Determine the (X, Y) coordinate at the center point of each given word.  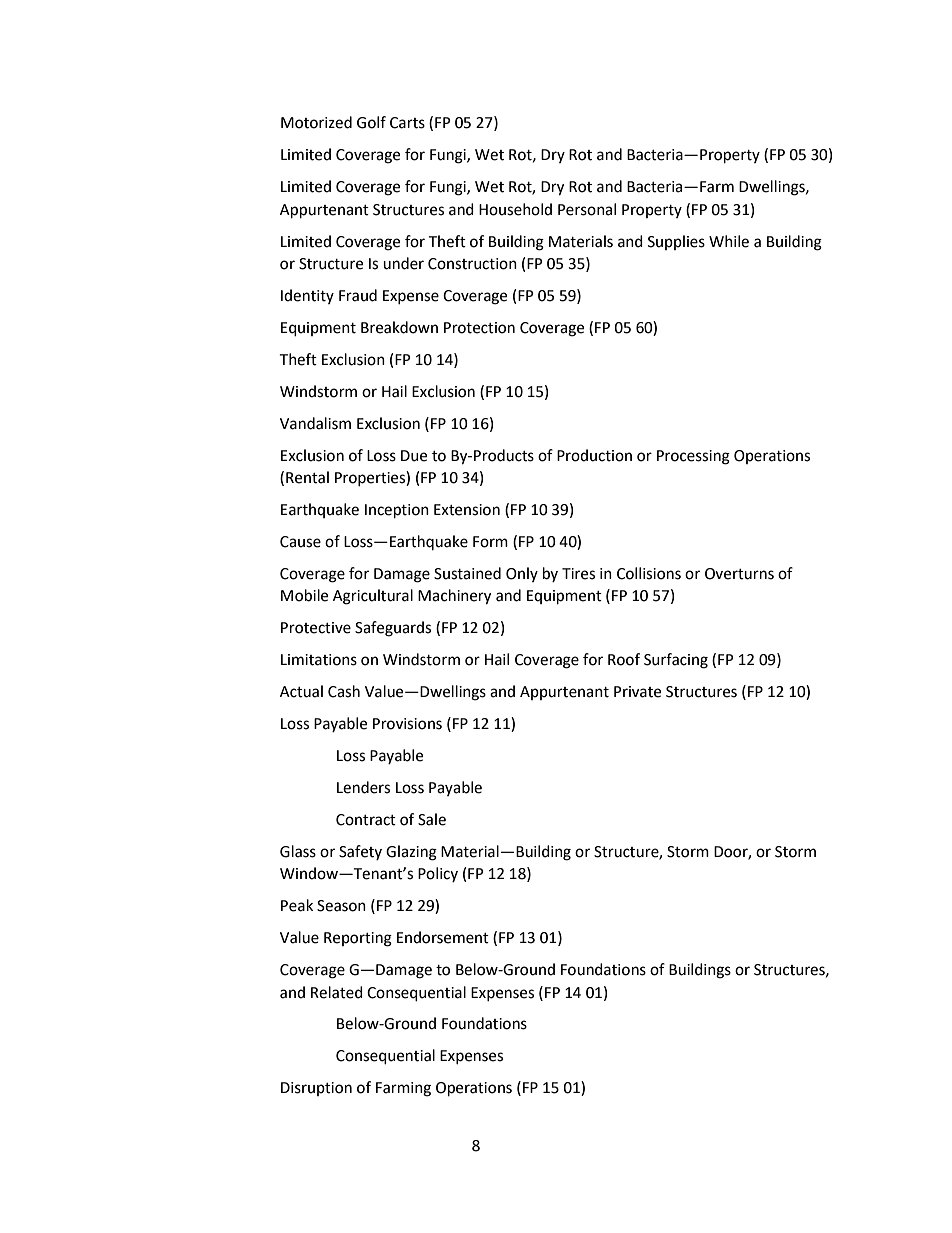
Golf (371, 122)
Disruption (316, 1089)
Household (515, 209)
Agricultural (373, 597)
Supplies (676, 242)
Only (522, 574)
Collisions (649, 573)
